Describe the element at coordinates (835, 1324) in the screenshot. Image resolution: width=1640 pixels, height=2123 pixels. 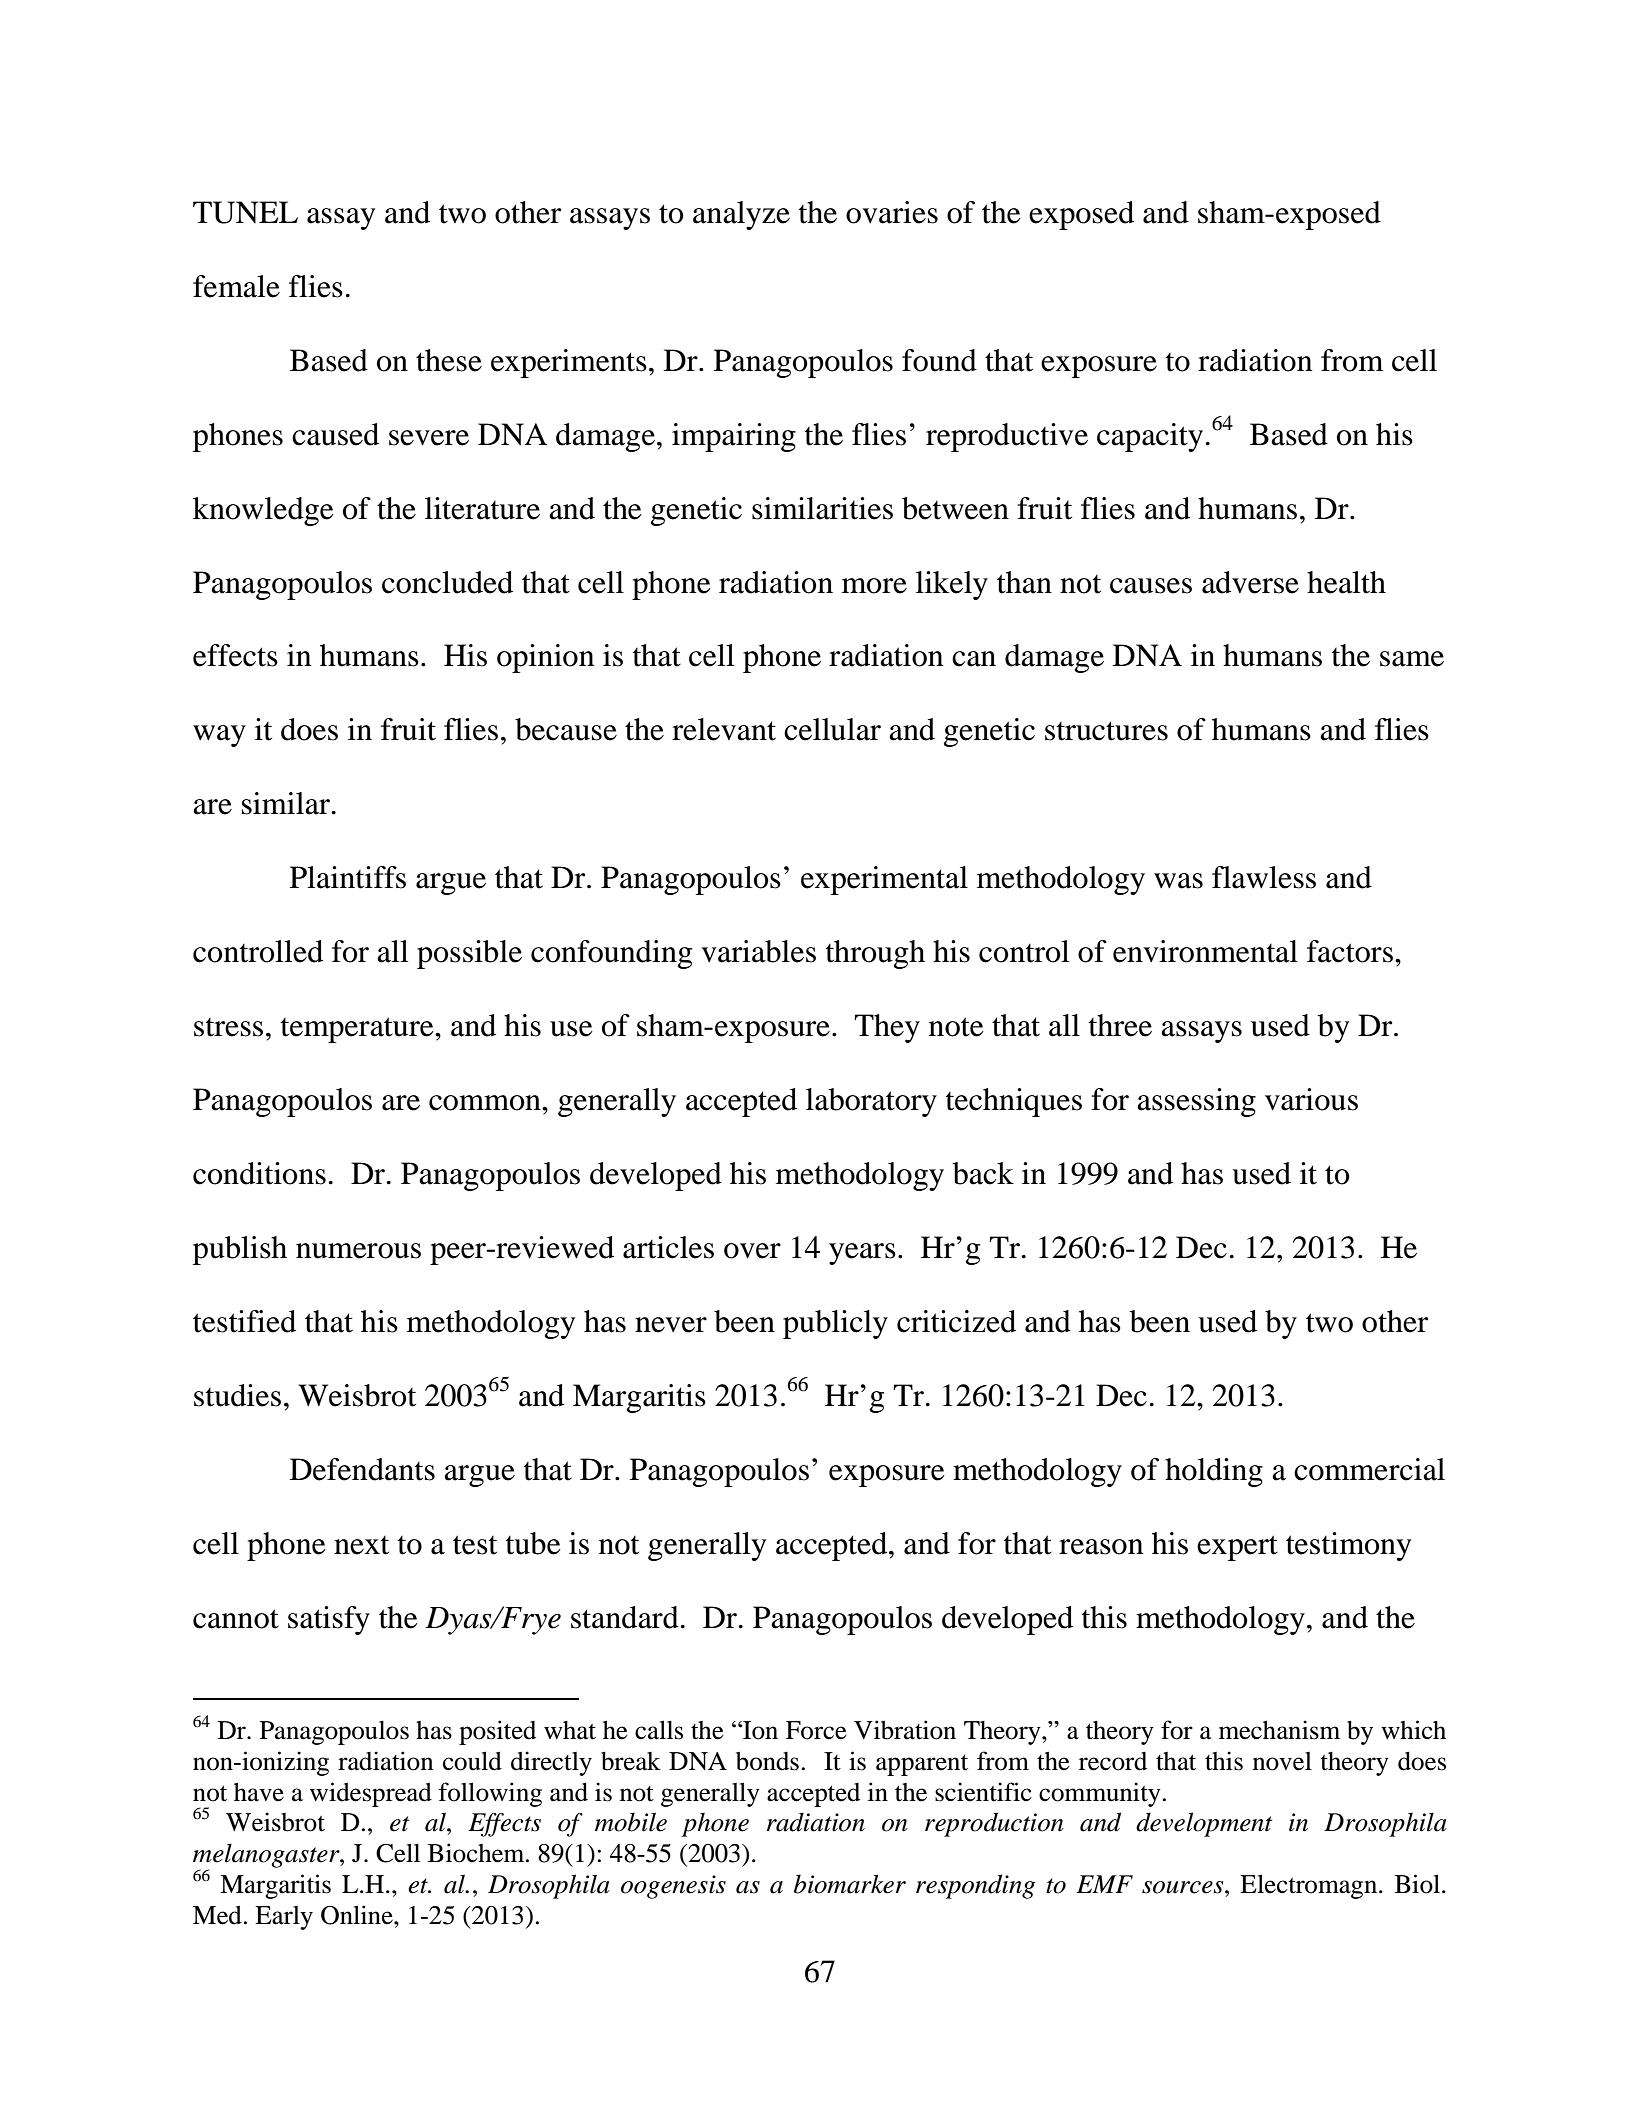
I see `publicly` at that location.
